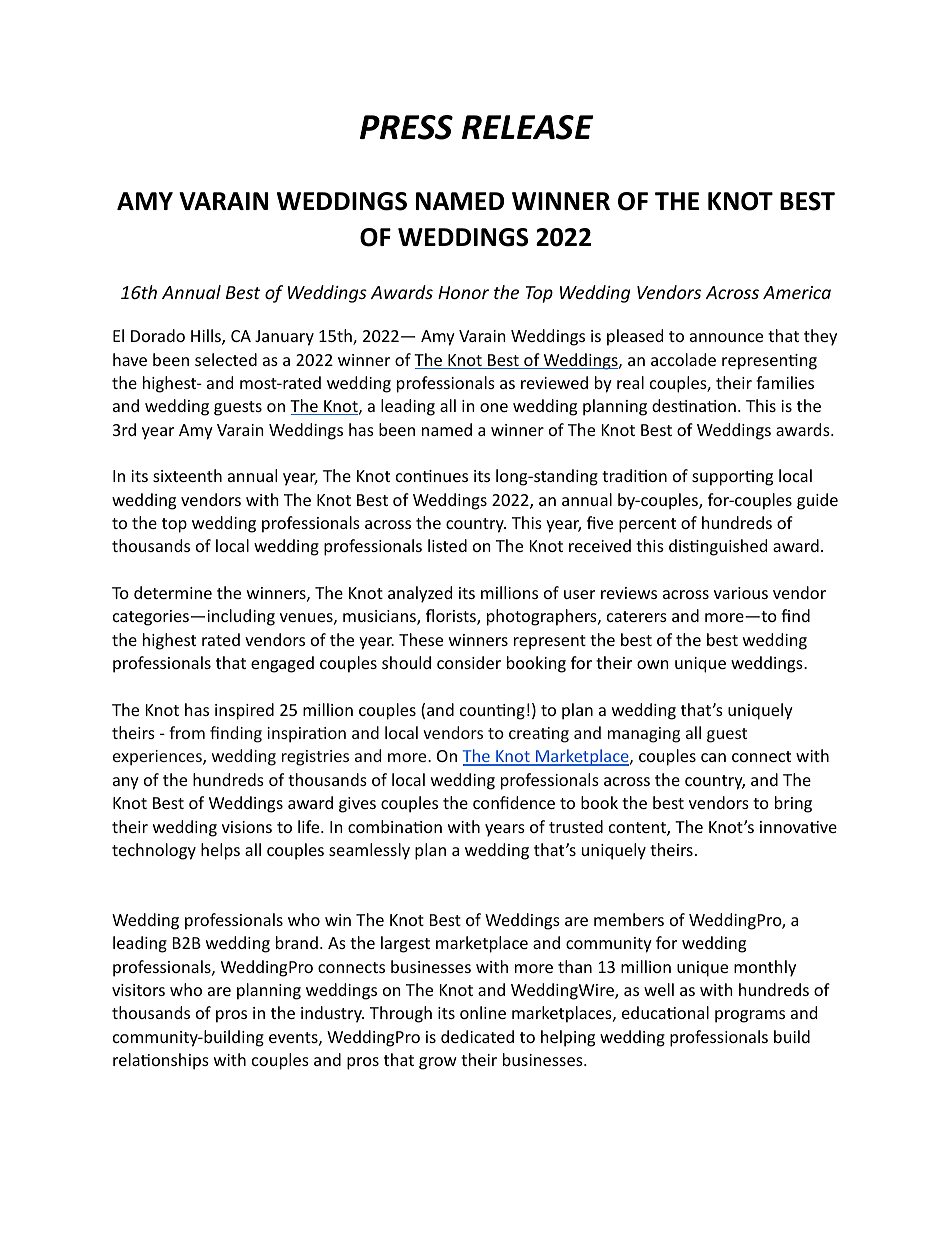 The image size is (952, 1233). I want to click on PRESS, so click(406, 127).
